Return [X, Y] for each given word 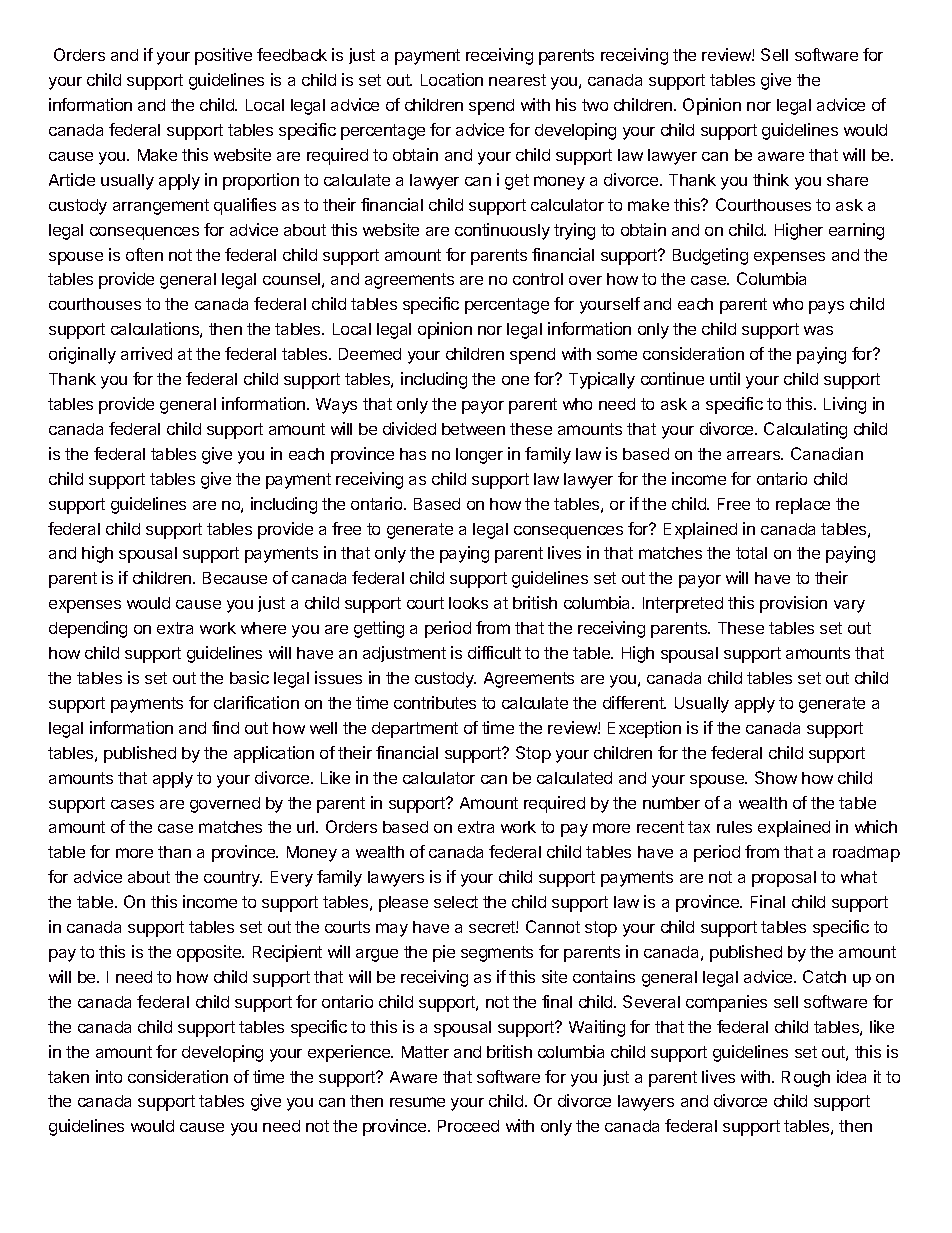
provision [793, 604]
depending [88, 629]
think [771, 179]
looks [468, 603]
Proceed [468, 1126]
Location [452, 79]
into [109, 1076]
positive [223, 56]
